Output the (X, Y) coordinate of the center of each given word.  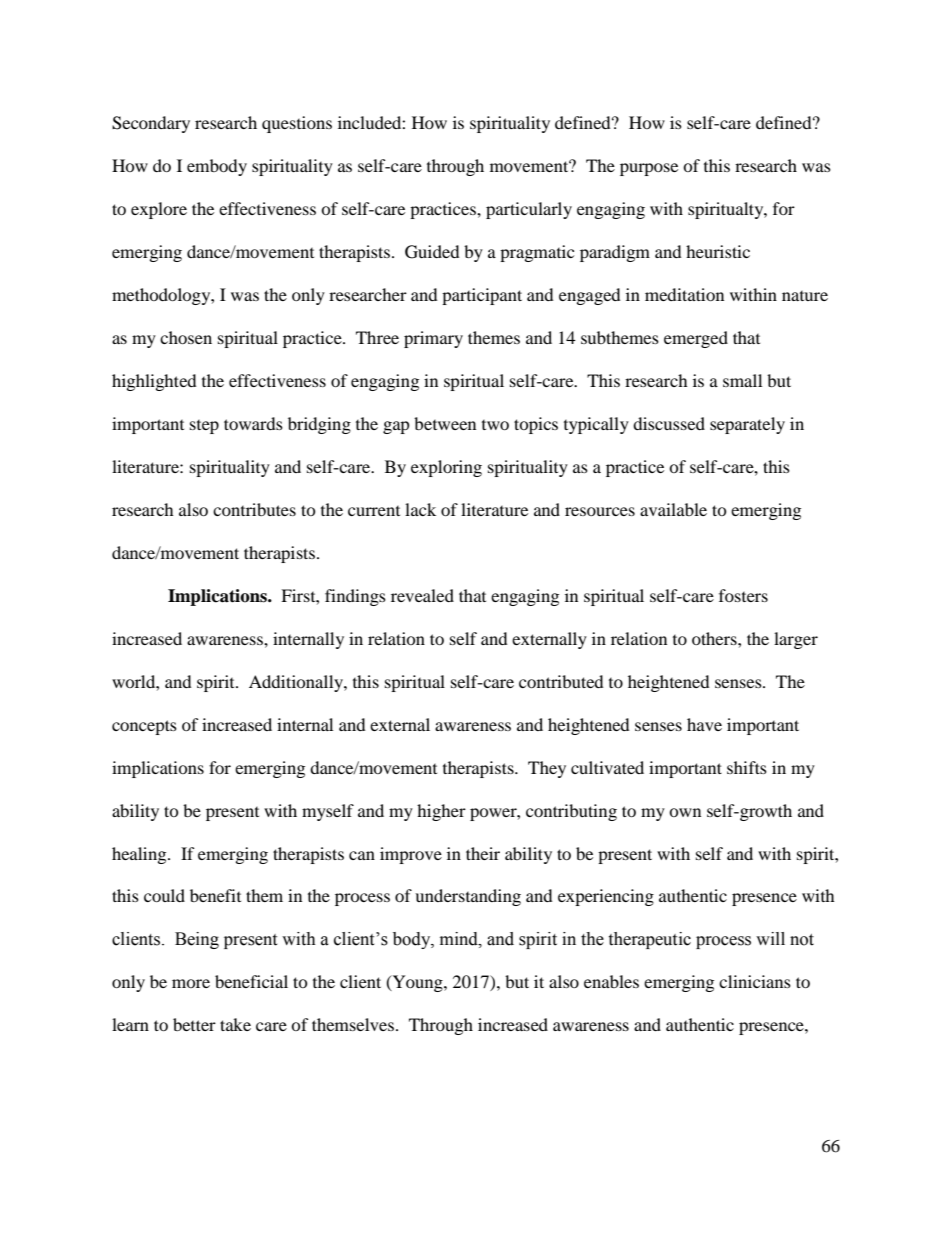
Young (417, 983)
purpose (649, 169)
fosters (743, 595)
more (191, 983)
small (742, 380)
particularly (529, 210)
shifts (747, 767)
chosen (186, 337)
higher (441, 812)
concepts (144, 727)
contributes (254, 509)
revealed (422, 595)
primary (433, 339)
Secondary (151, 124)
